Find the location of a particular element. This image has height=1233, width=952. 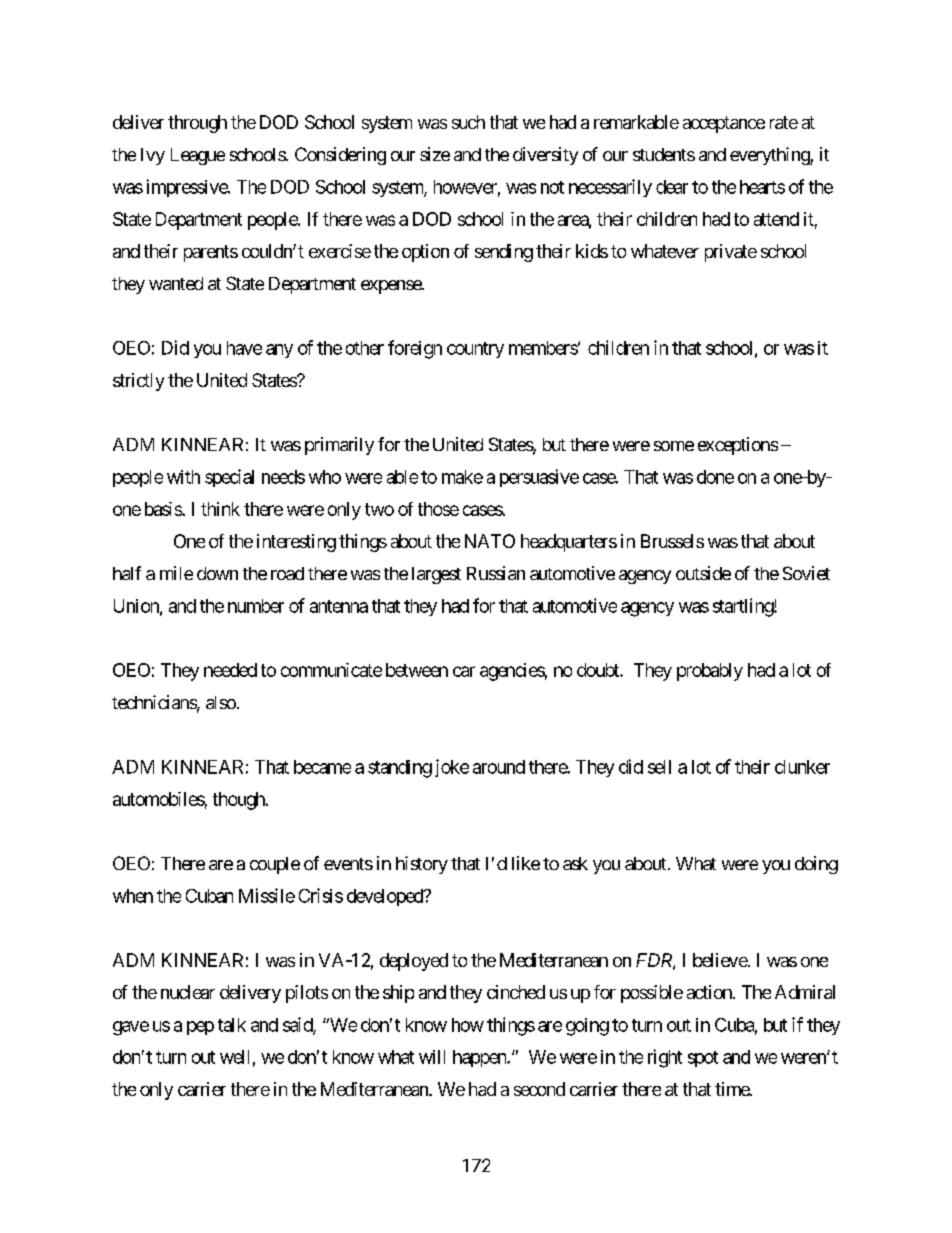

well is located at coordinates (234, 1057).
